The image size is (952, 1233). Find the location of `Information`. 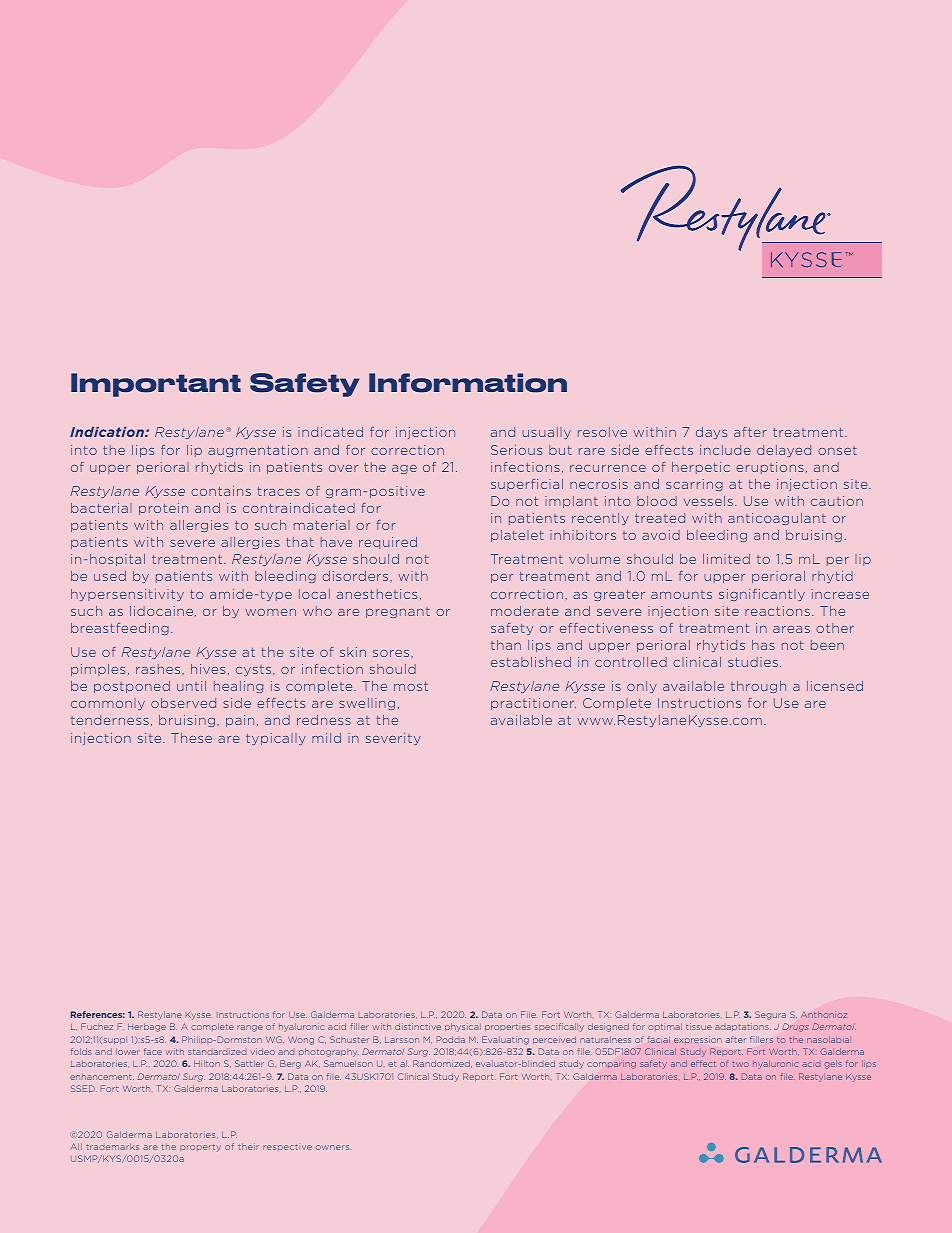

Information is located at coordinates (468, 383).
